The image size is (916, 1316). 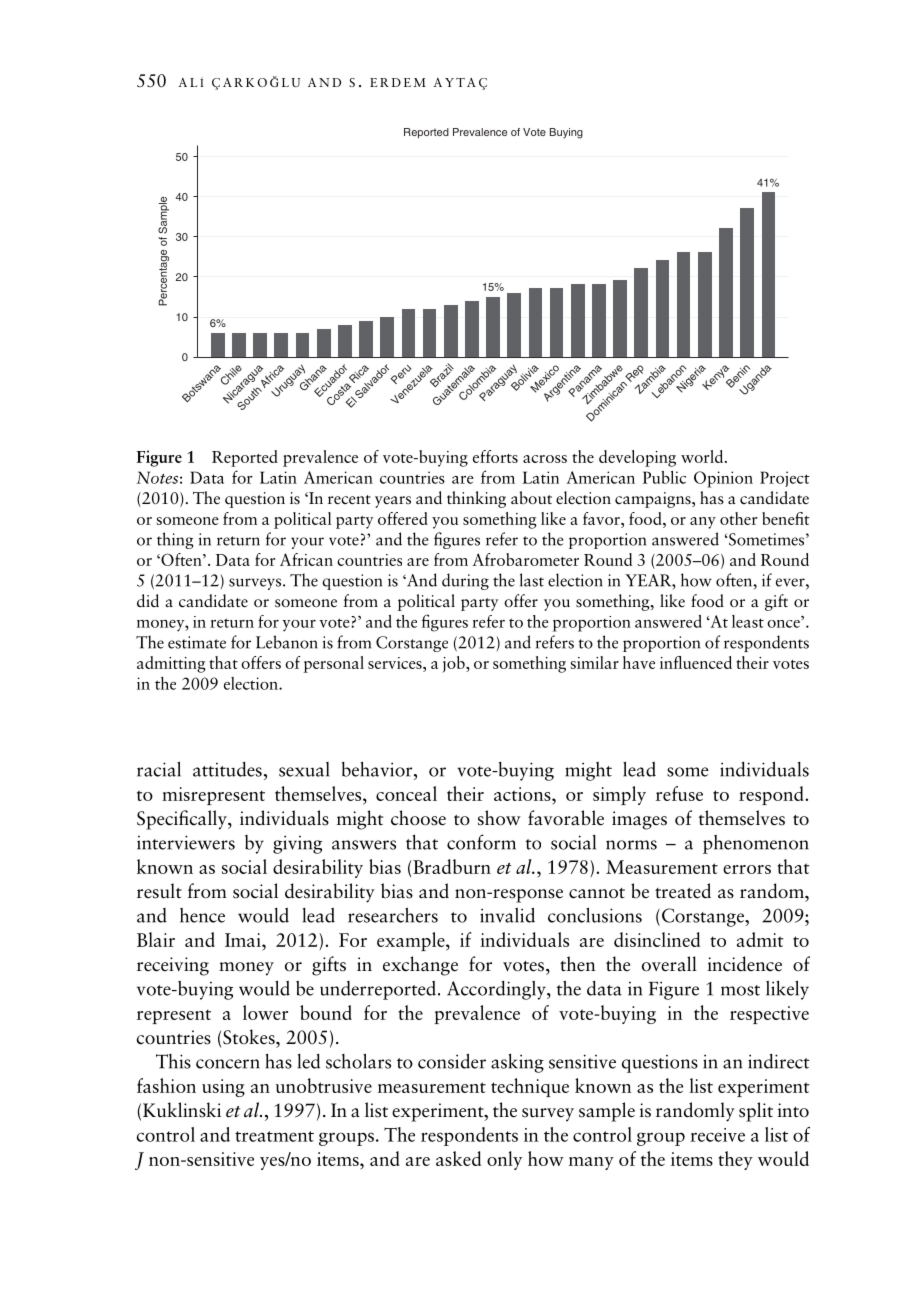 I want to click on have, so click(x=639, y=662).
